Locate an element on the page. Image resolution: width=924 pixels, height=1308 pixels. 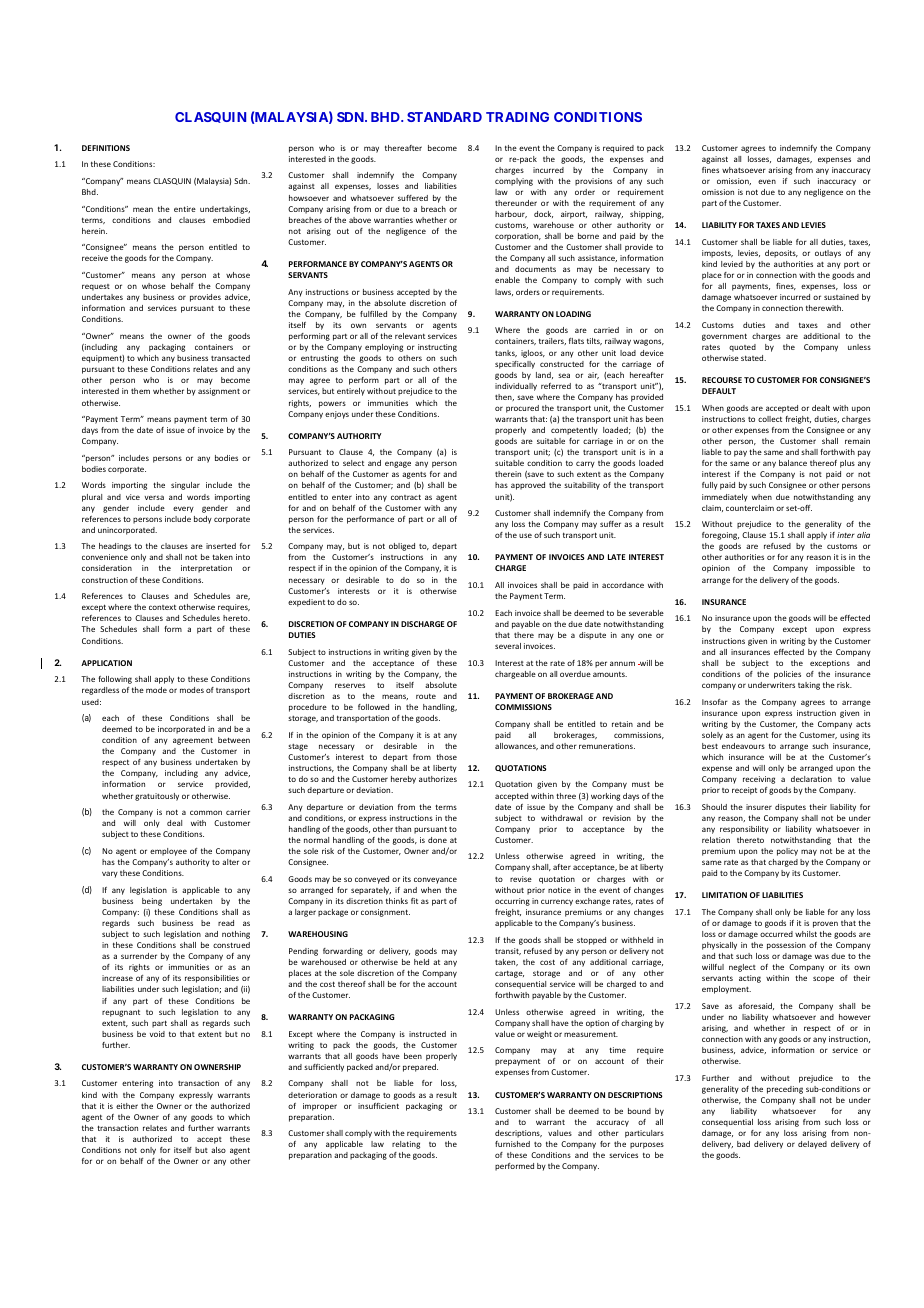
DEFINITIONS is located at coordinates (106, 148).
